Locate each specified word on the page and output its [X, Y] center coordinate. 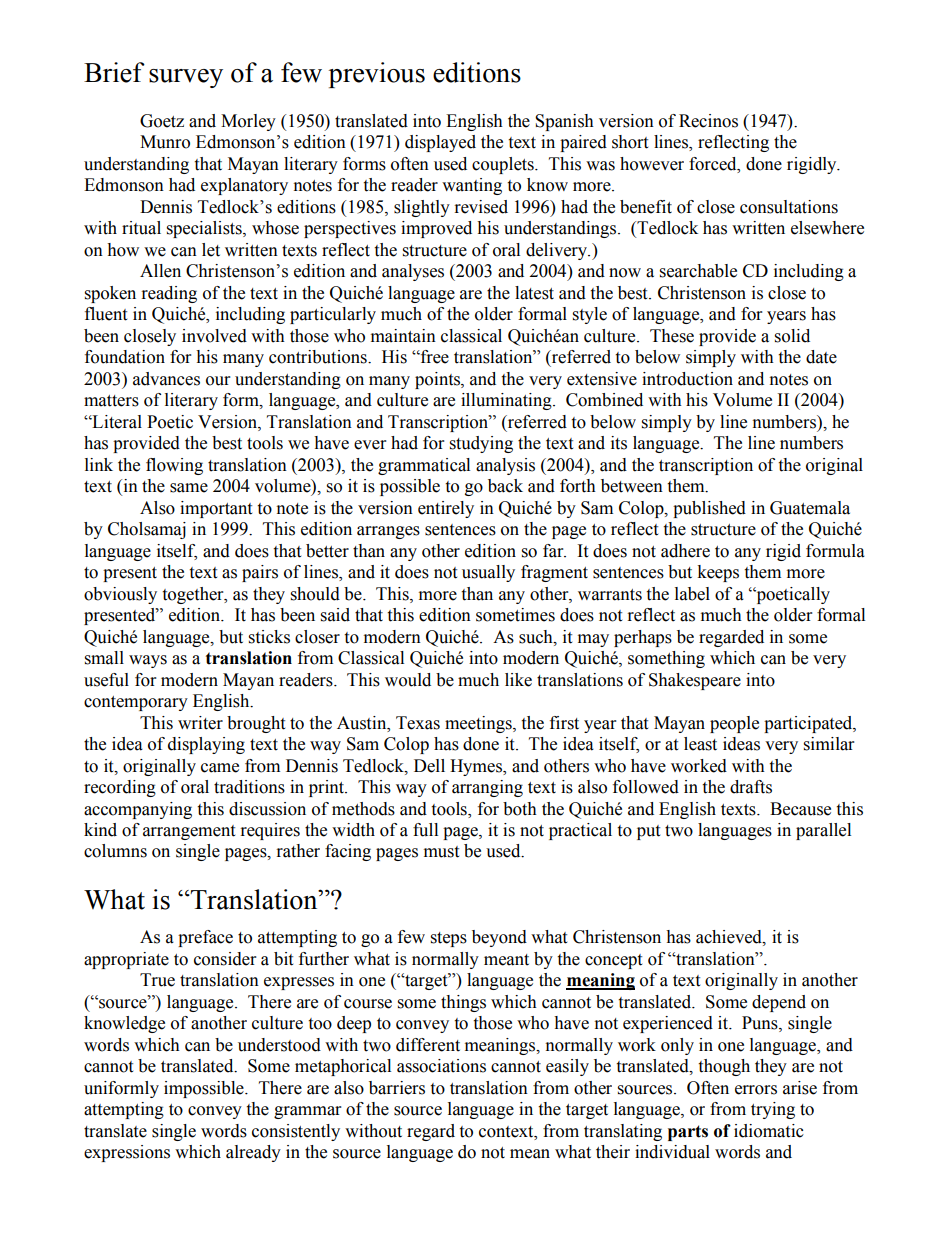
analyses [413, 272]
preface [205, 938]
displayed [440, 143]
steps [449, 939]
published [709, 509]
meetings [479, 724]
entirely [446, 509]
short [630, 142]
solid [792, 336]
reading [169, 294]
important [216, 509]
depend [779, 1003]
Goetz [162, 121]
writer [200, 723]
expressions [127, 1153]
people [734, 724]
